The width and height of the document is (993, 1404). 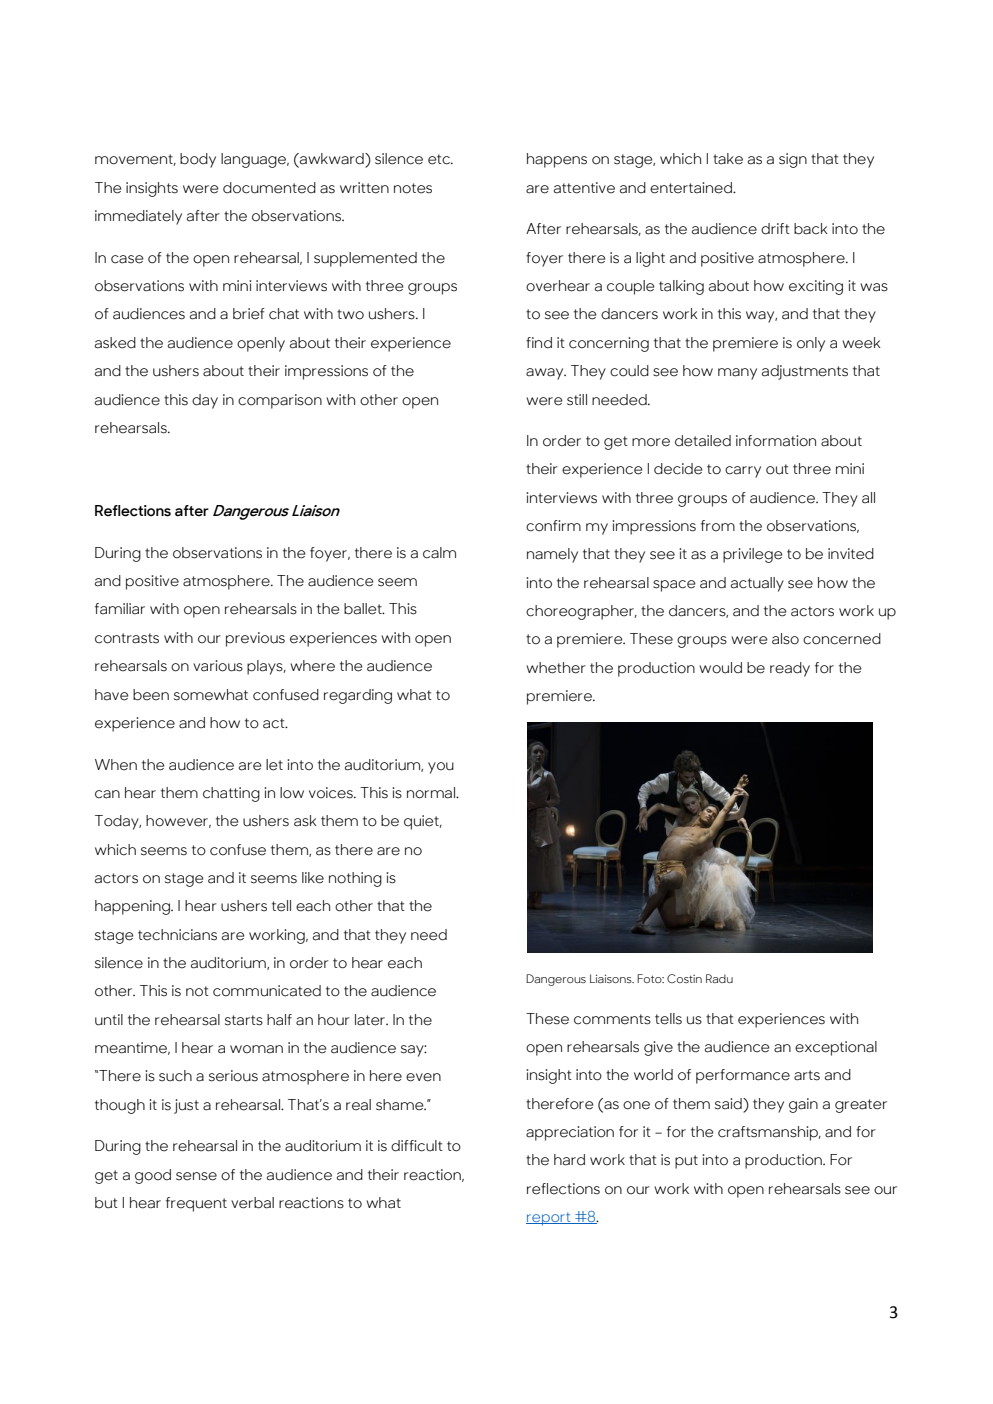 I want to click on sign, so click(x=793, y=160).
